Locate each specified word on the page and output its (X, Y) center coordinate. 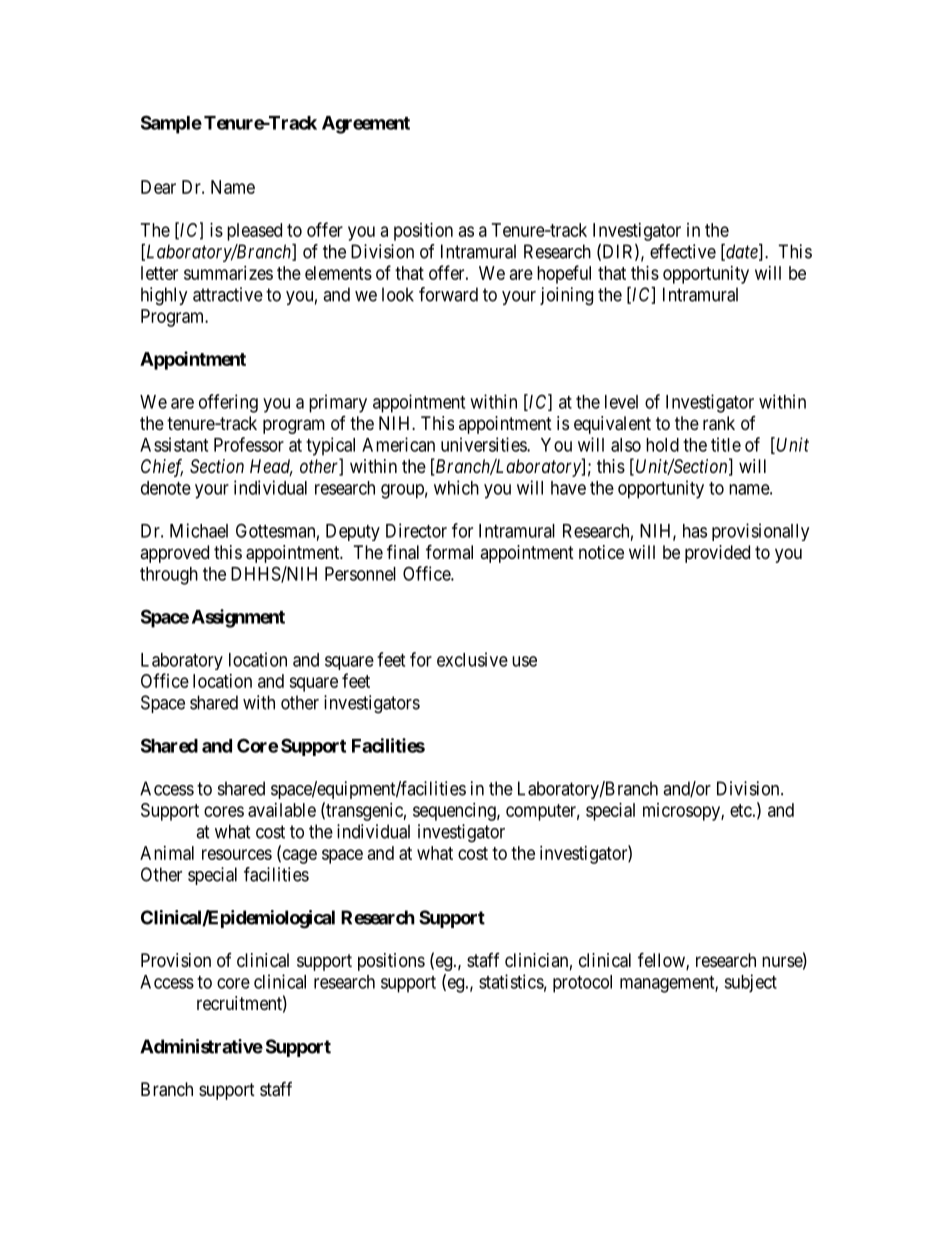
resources (237, 854)
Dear (158, 187)
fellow (662, 961)
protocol (582, 984)
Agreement (366, 125)
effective (683, 251)
